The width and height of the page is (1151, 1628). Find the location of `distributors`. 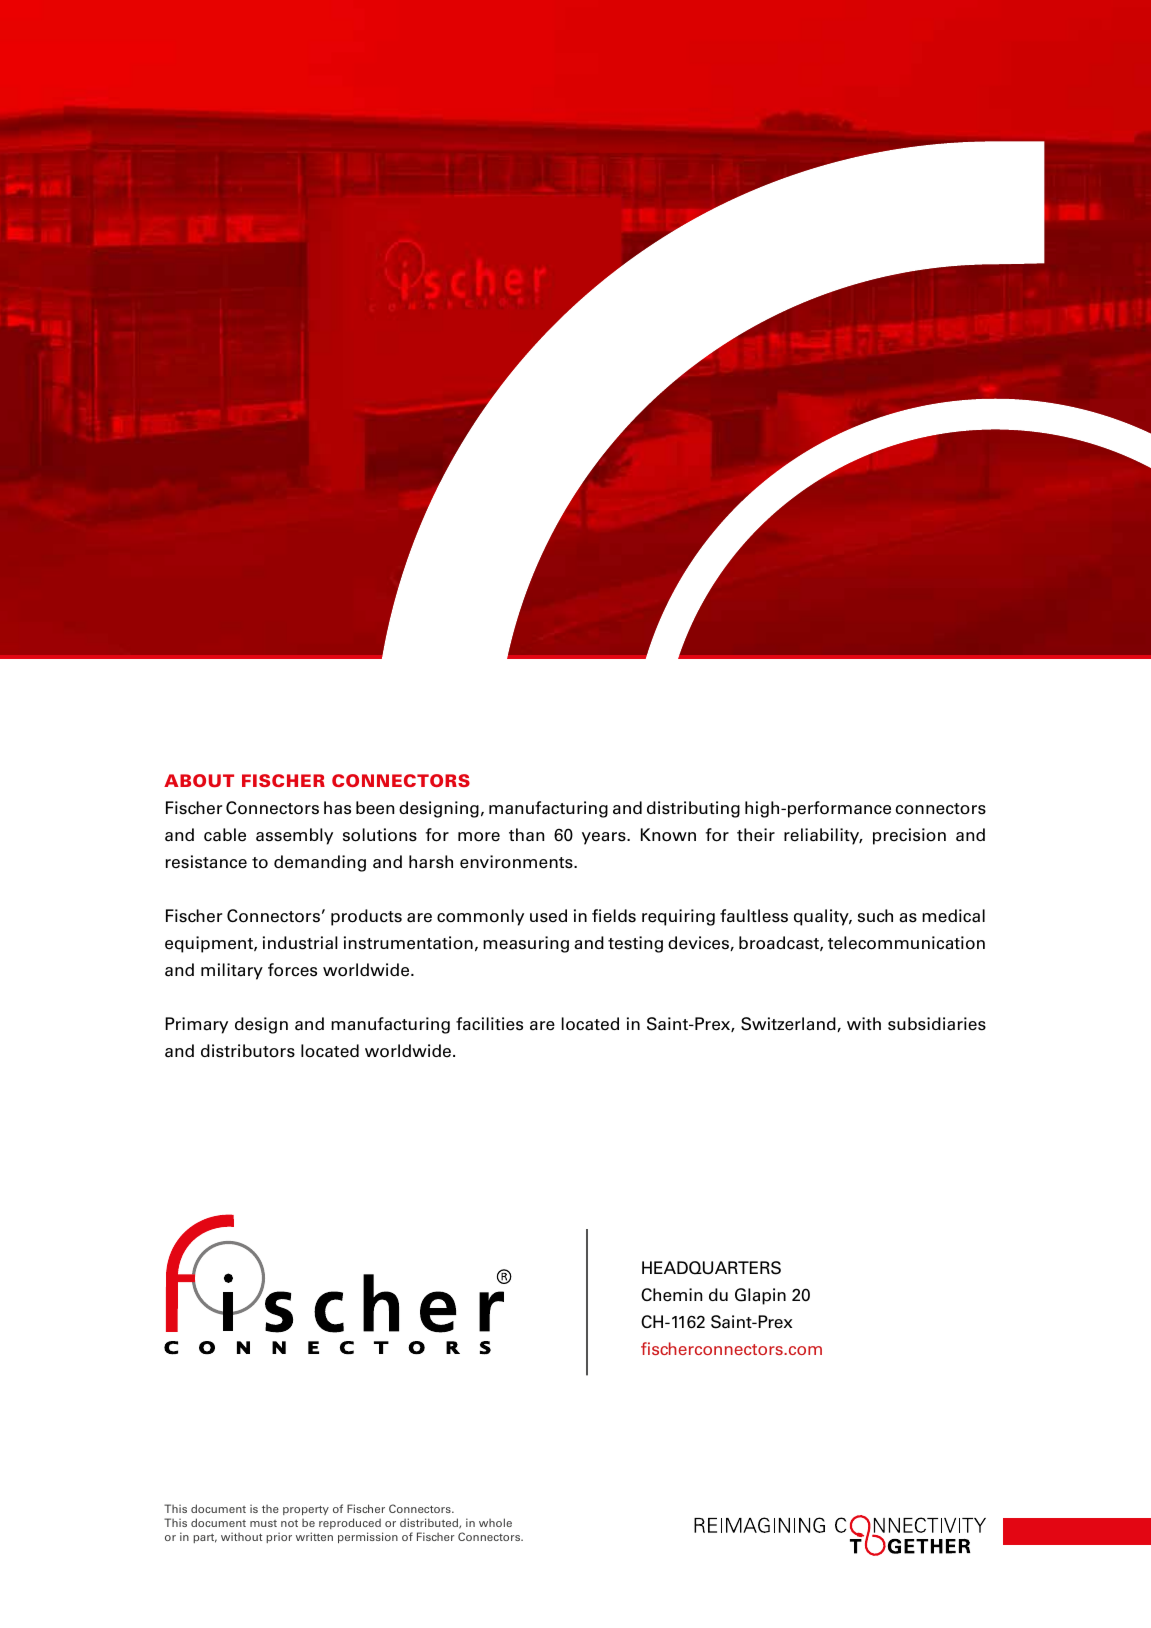

distributors is located at coordinates (248, 1051).
